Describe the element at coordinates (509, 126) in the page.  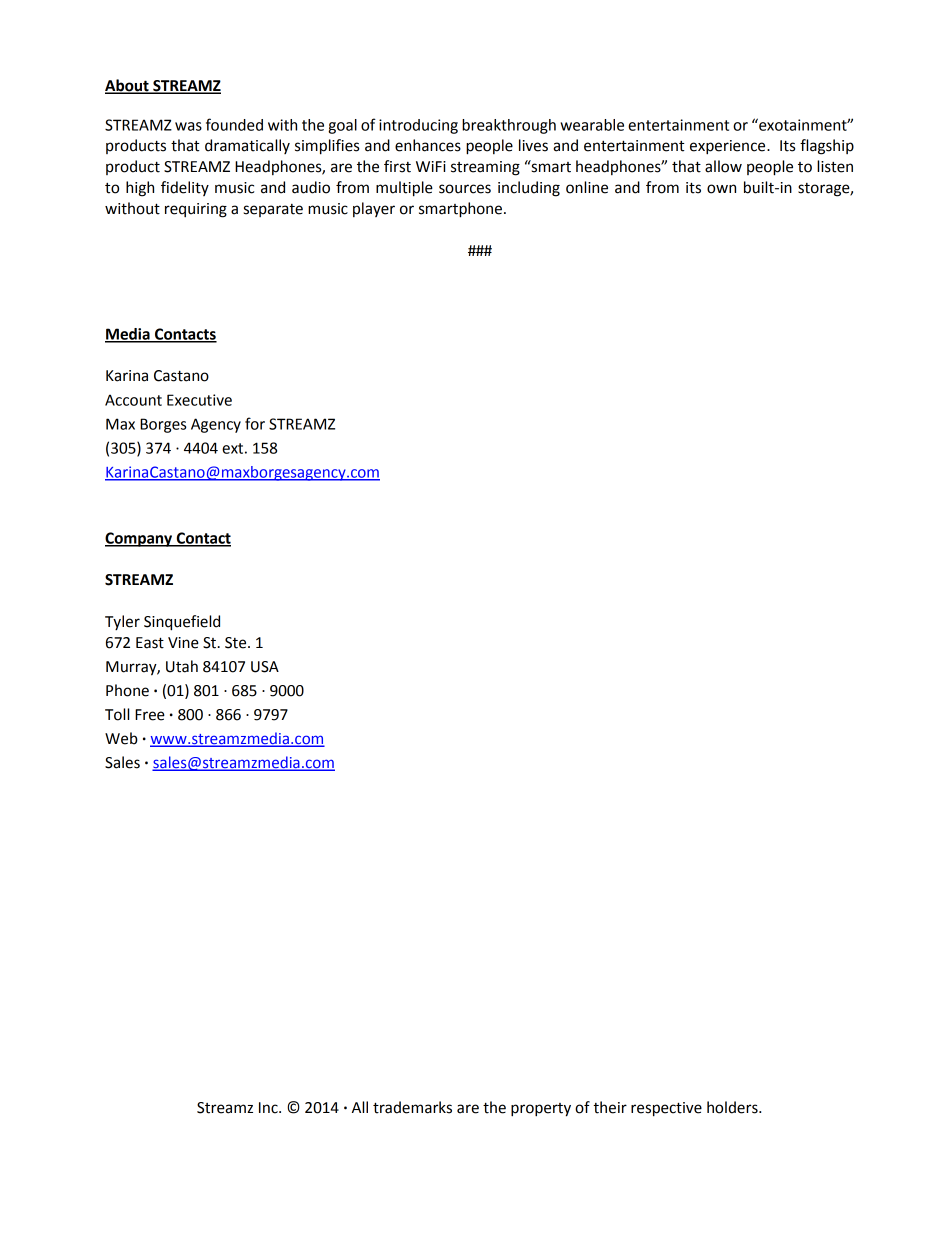
I see `breakthrough` at that location.
